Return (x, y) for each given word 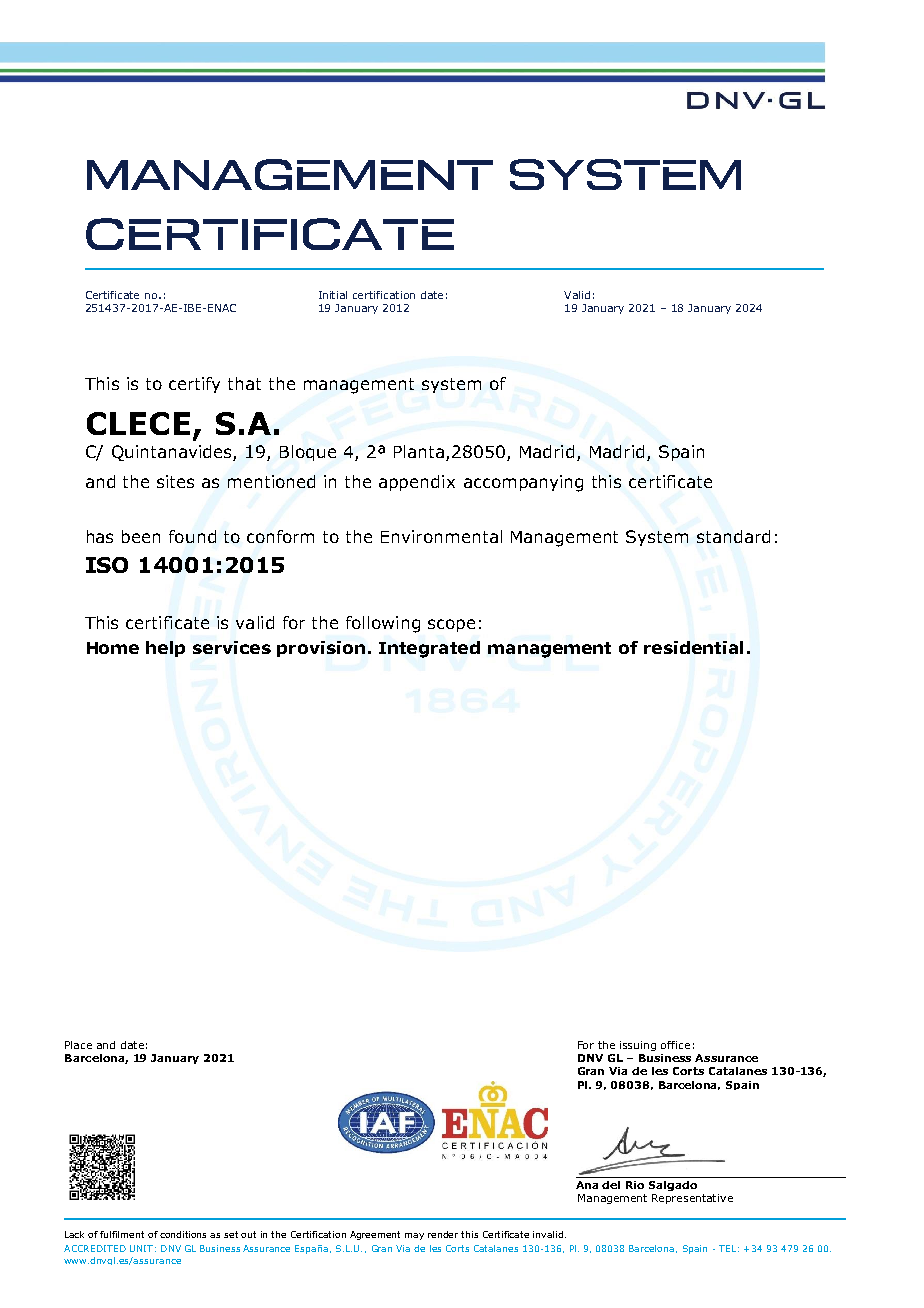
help (165, 649)
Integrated (429, 649)
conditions (183, 1234)
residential (693, 647)
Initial (333, 295)
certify (194, 385)
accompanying (523, 483)
